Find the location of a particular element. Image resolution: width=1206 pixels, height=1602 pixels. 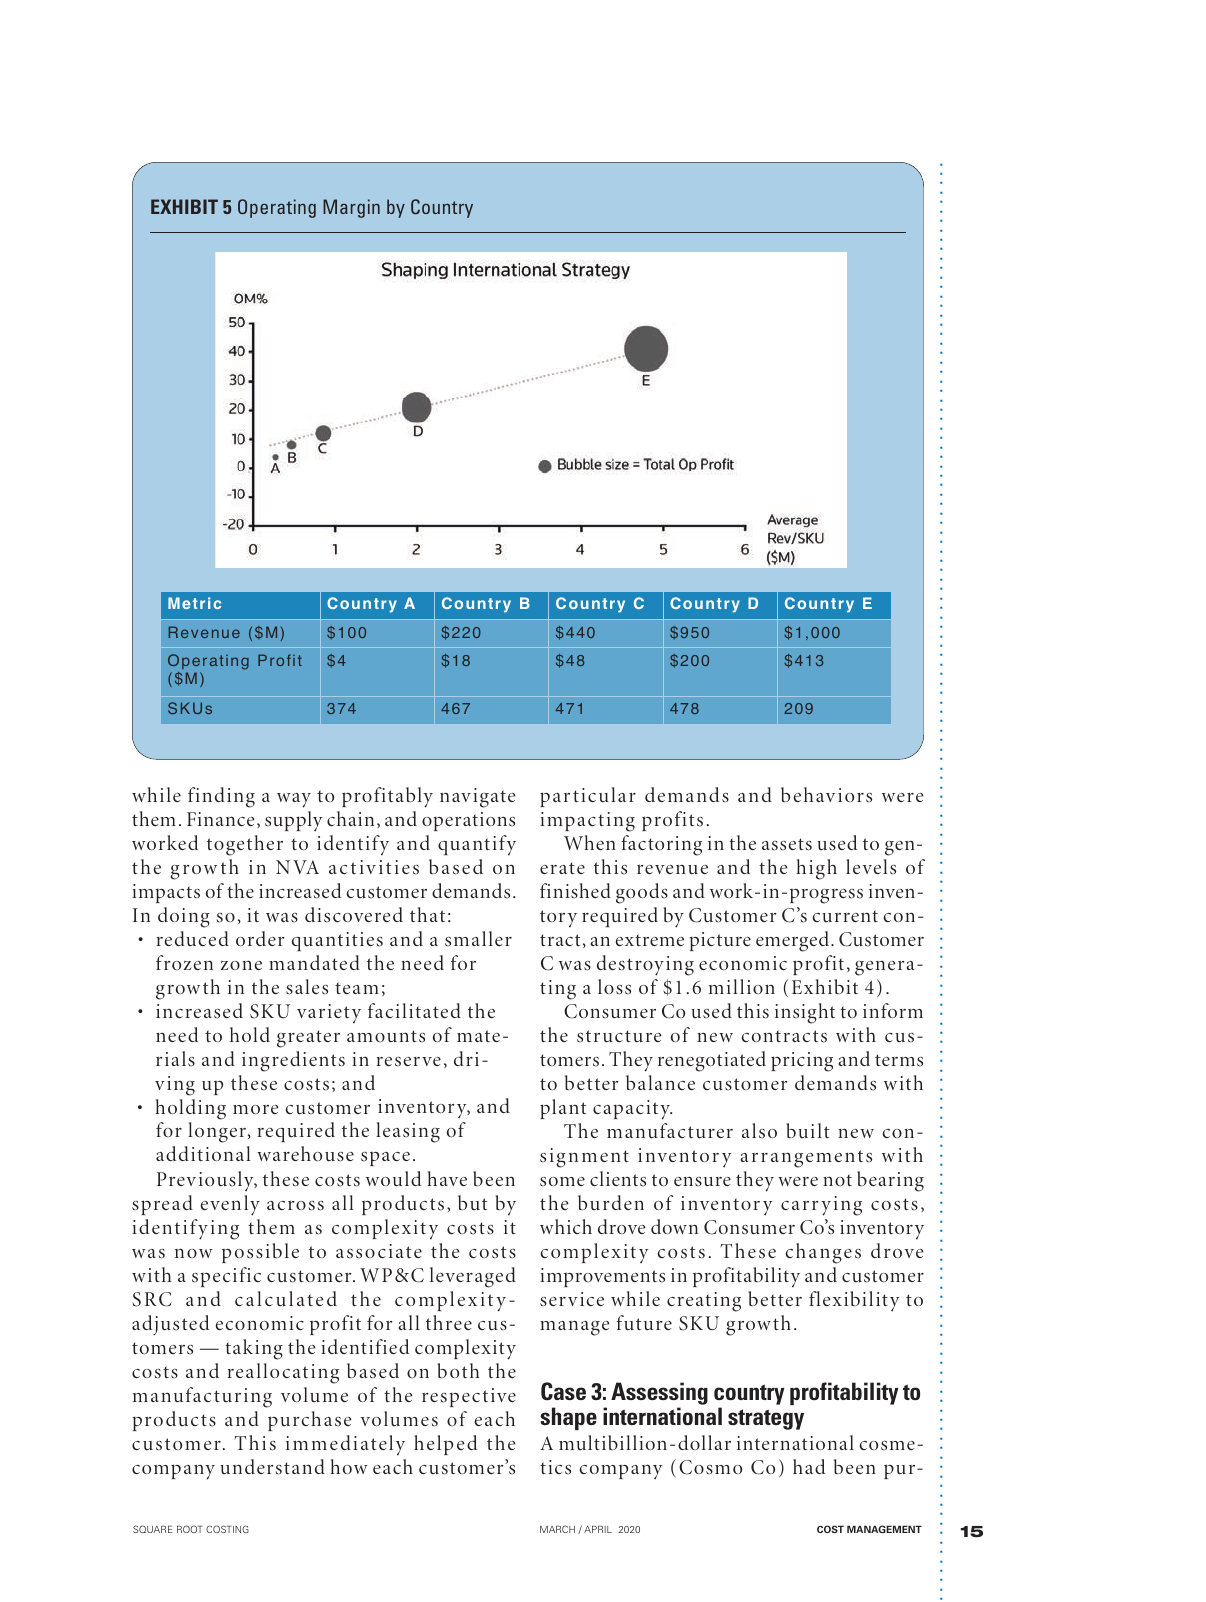

assets is located at coordinates (787, 844).
